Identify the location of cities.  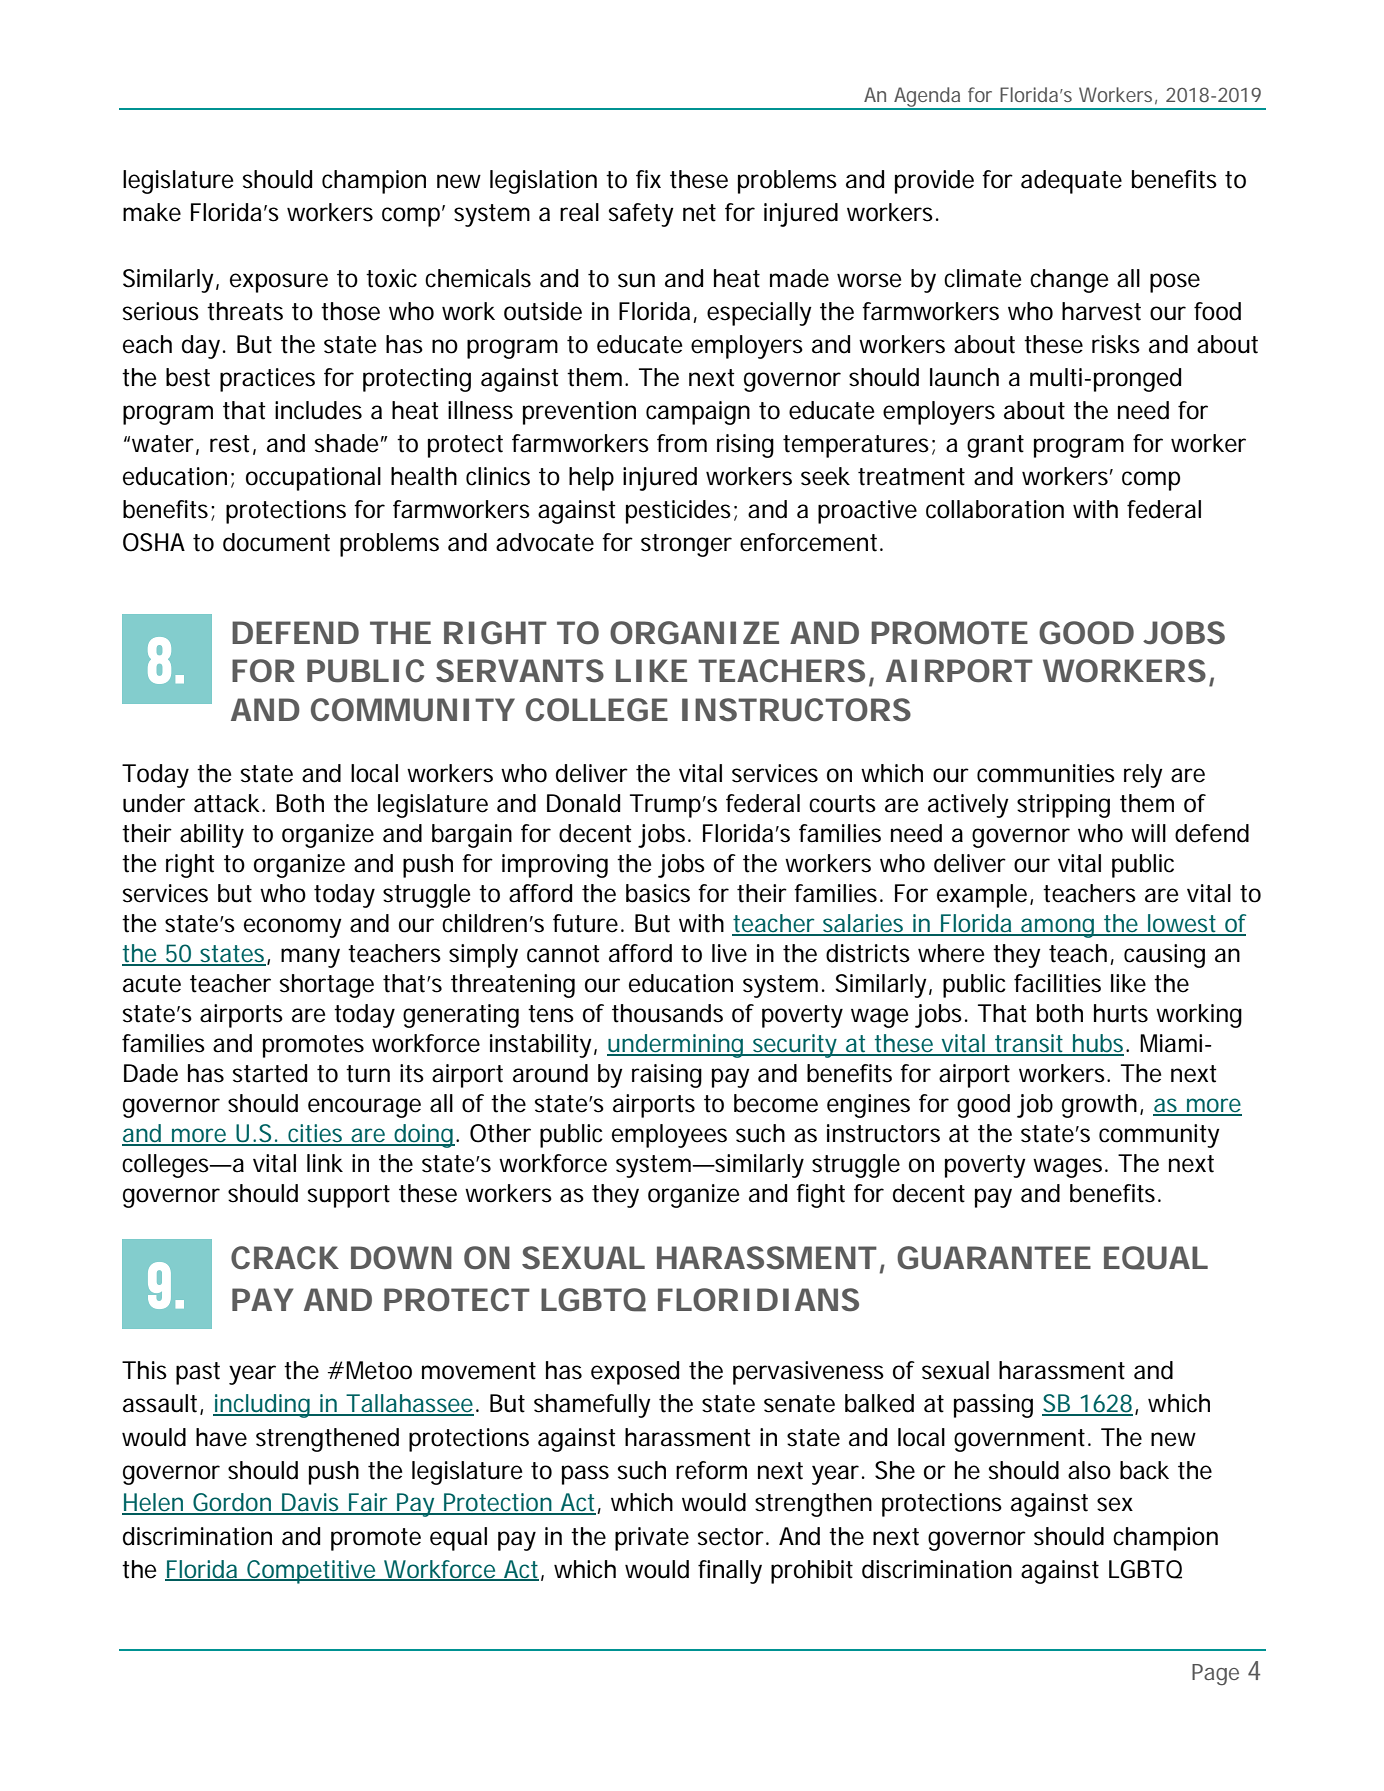
(315, 1134).
